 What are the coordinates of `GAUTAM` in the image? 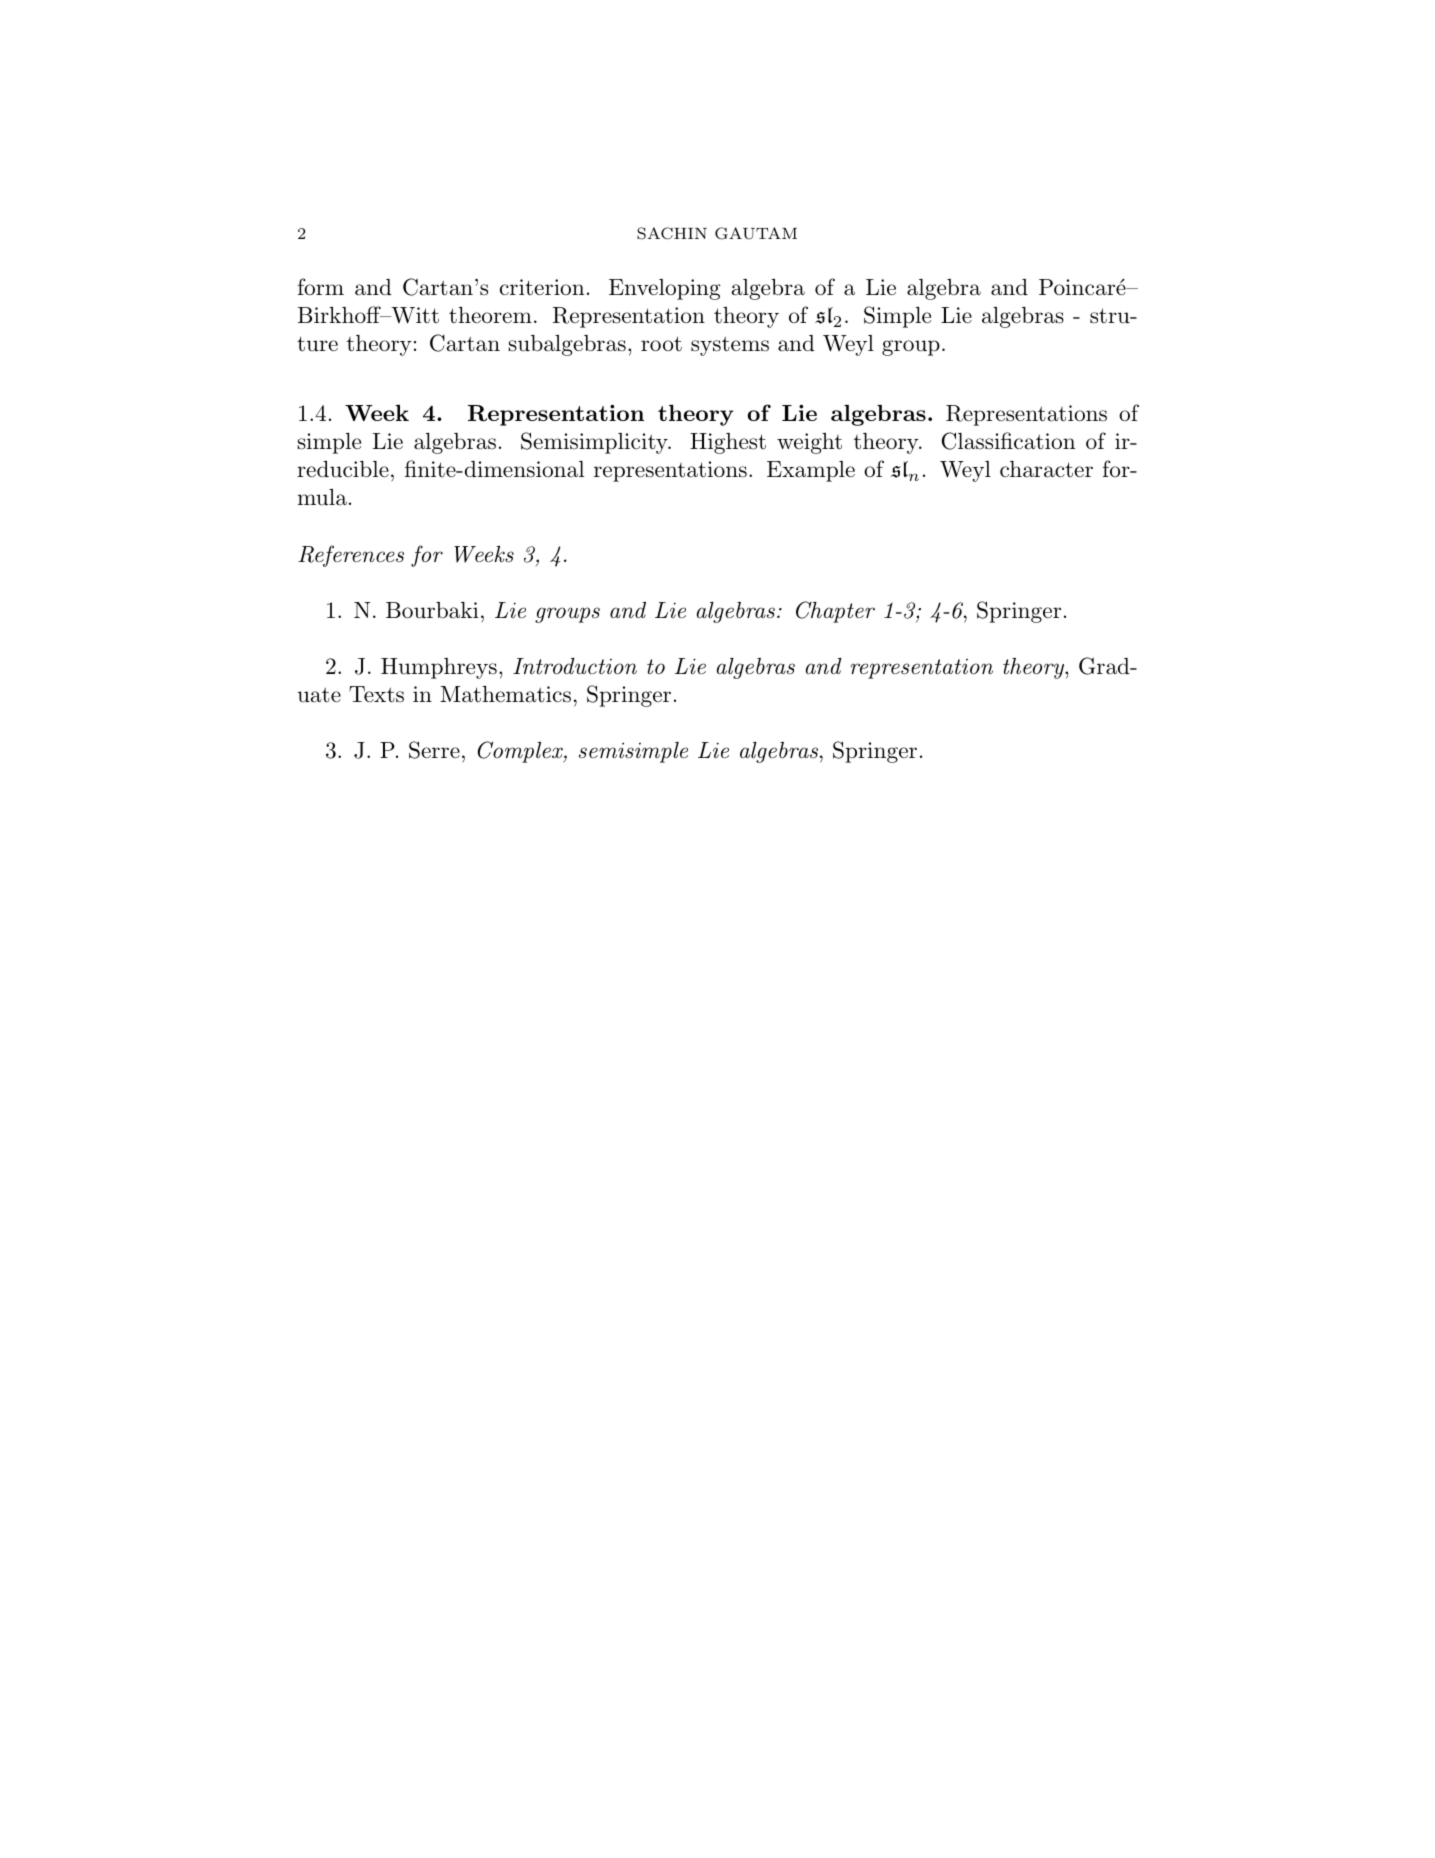 It's located at (756, 233).
